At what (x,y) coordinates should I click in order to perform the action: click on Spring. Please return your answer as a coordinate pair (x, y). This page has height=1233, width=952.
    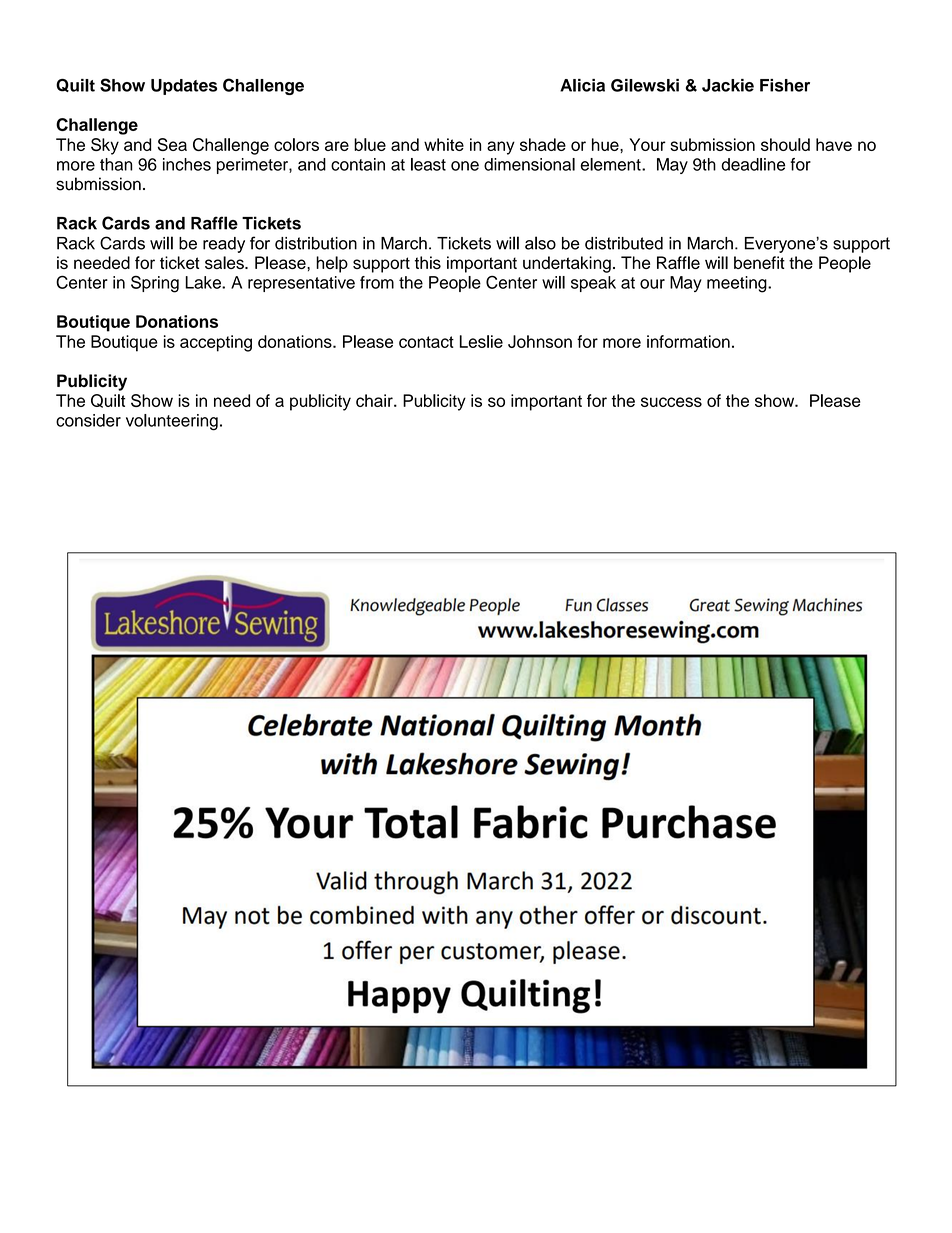
    Looking at the image, I should click on (155, 284).
